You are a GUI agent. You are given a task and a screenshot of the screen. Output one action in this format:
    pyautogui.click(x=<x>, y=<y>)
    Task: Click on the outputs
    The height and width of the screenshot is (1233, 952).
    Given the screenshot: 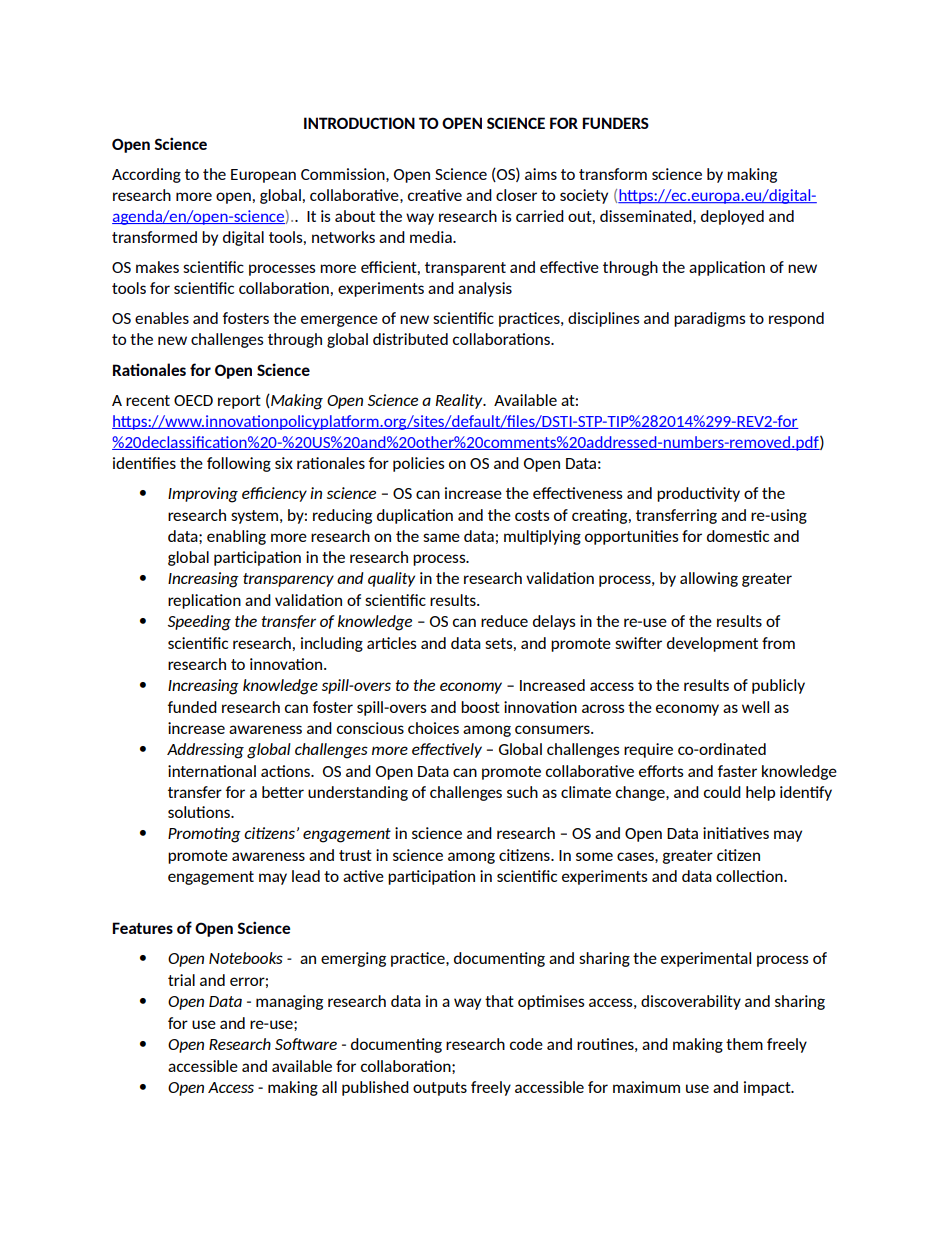 What is the action you would take?
    pyautogui.click(x=440, y=1089)
